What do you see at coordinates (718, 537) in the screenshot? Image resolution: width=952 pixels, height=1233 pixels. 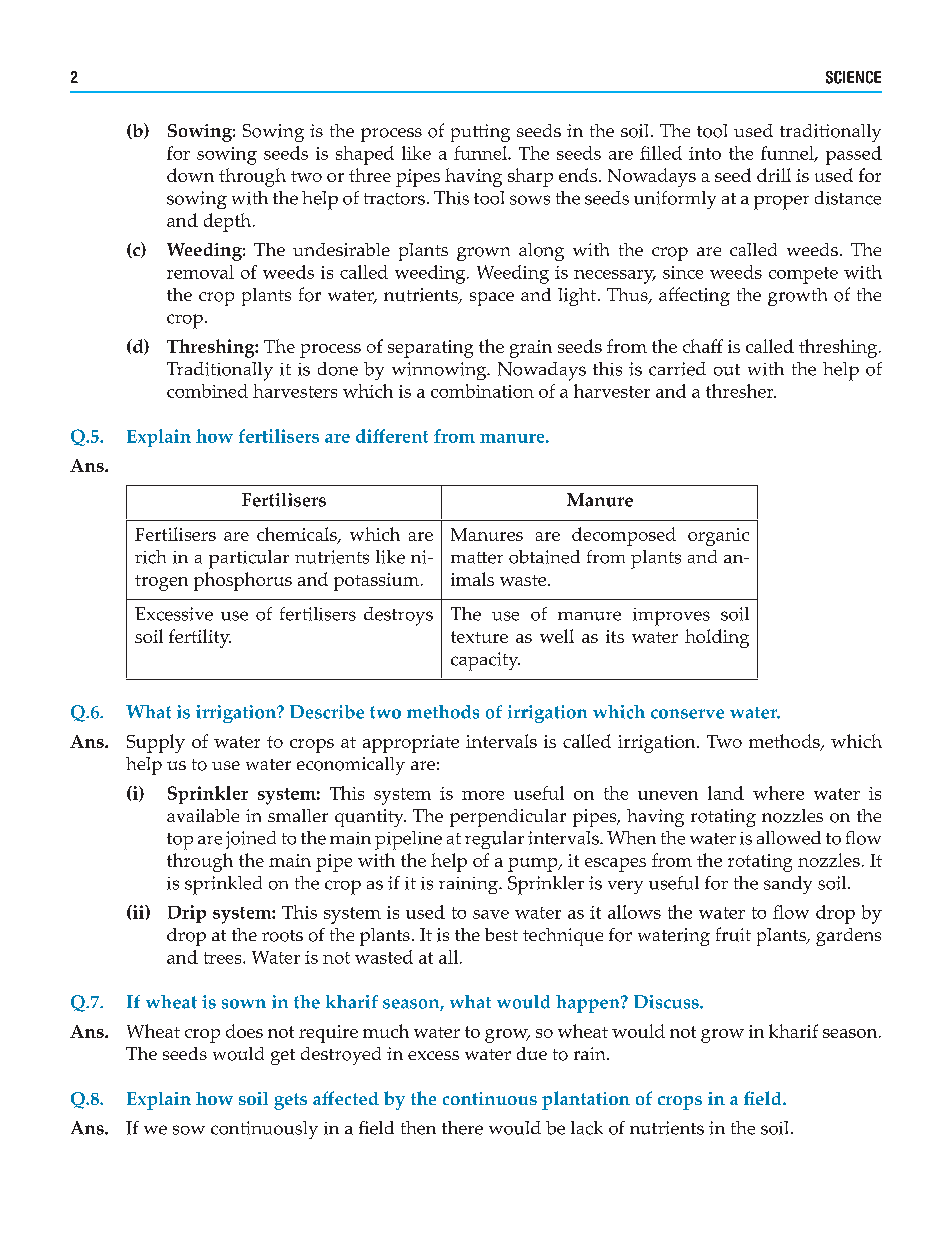 I see `organic` at bounding box center [718, 537].
